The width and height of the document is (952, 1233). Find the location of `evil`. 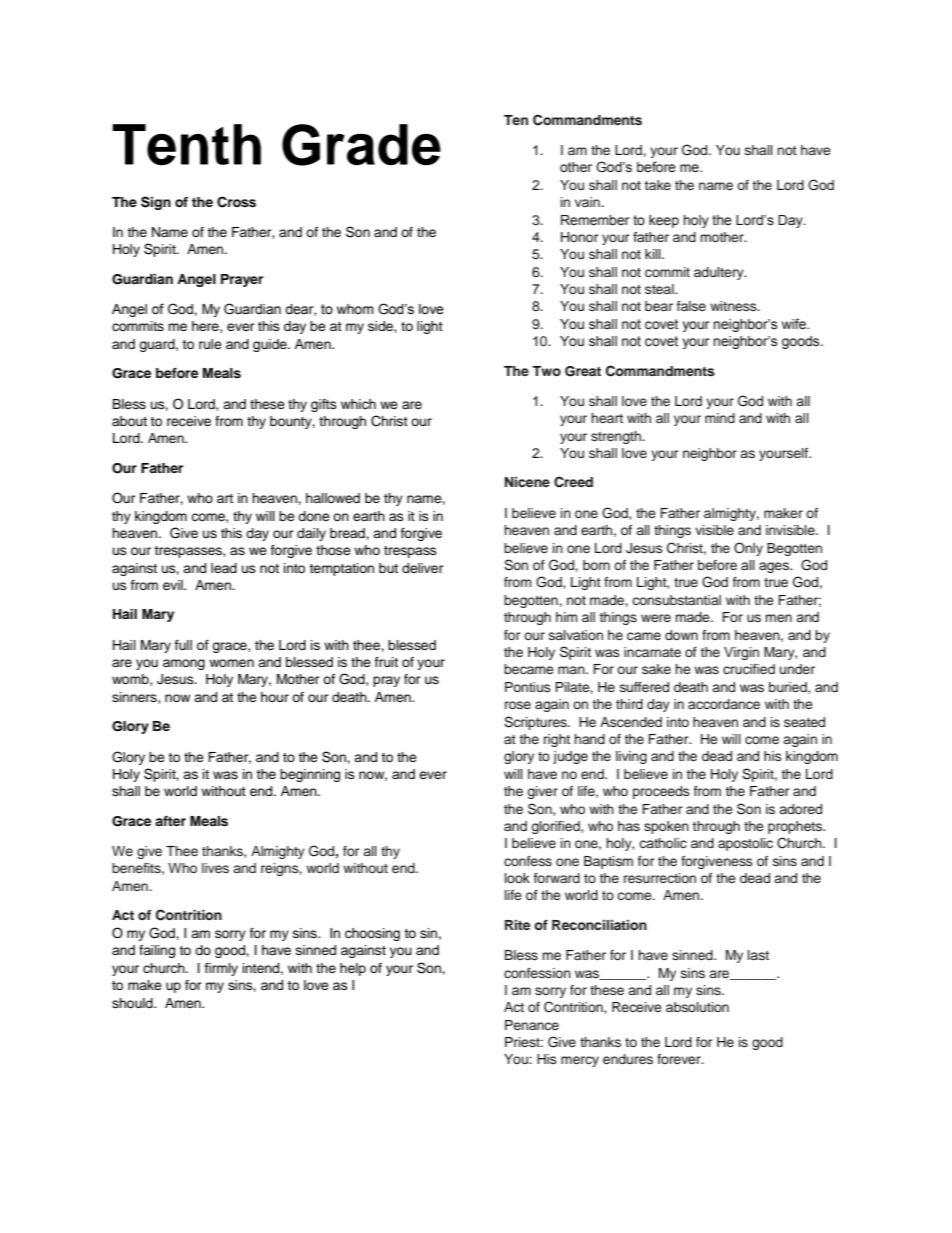

evil is located at coordinates (174, 585).
